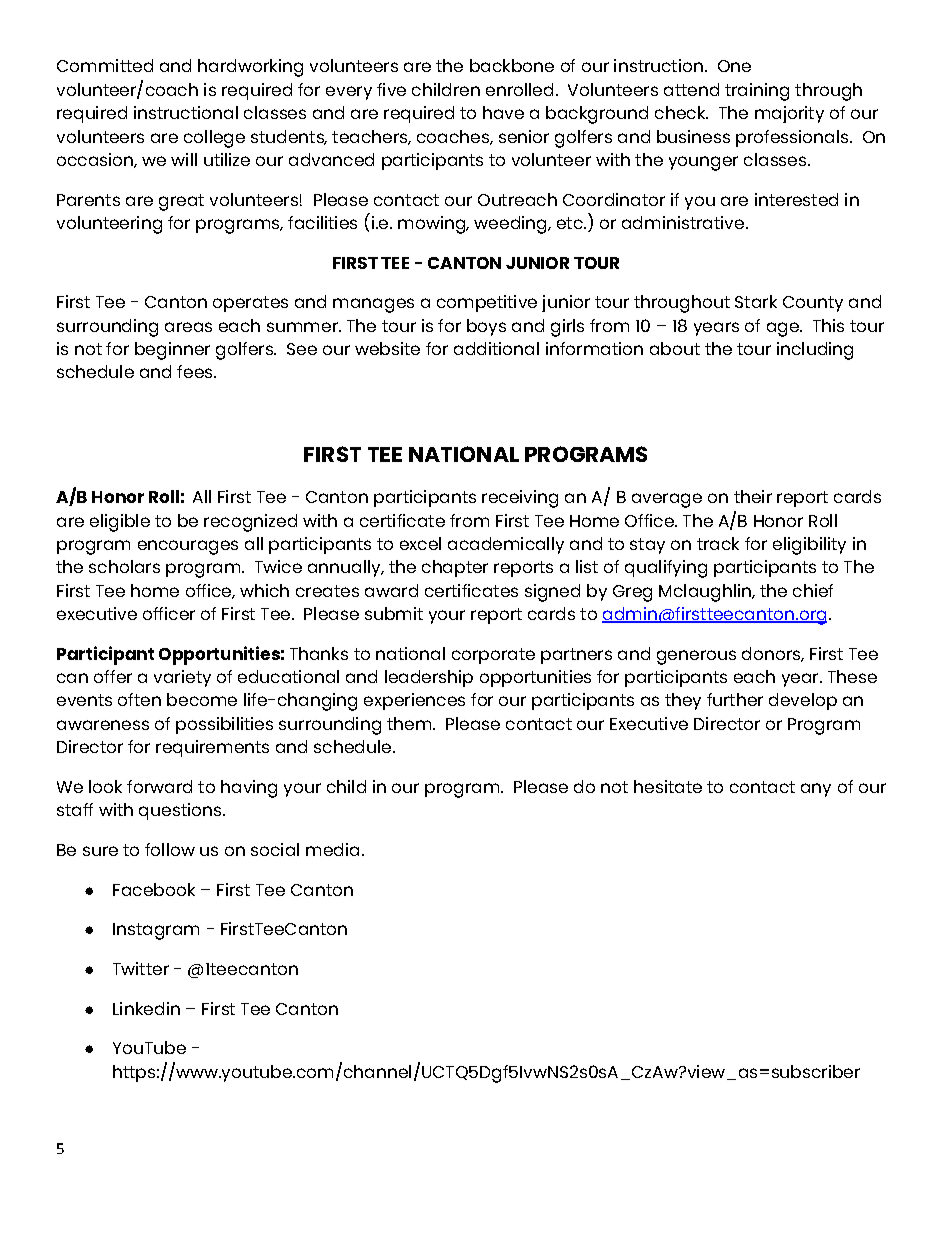 This screenshot has width=952, height=1233. Describe the element at coordinates (757, 92) in the screenshot. I see `training` at that location.
